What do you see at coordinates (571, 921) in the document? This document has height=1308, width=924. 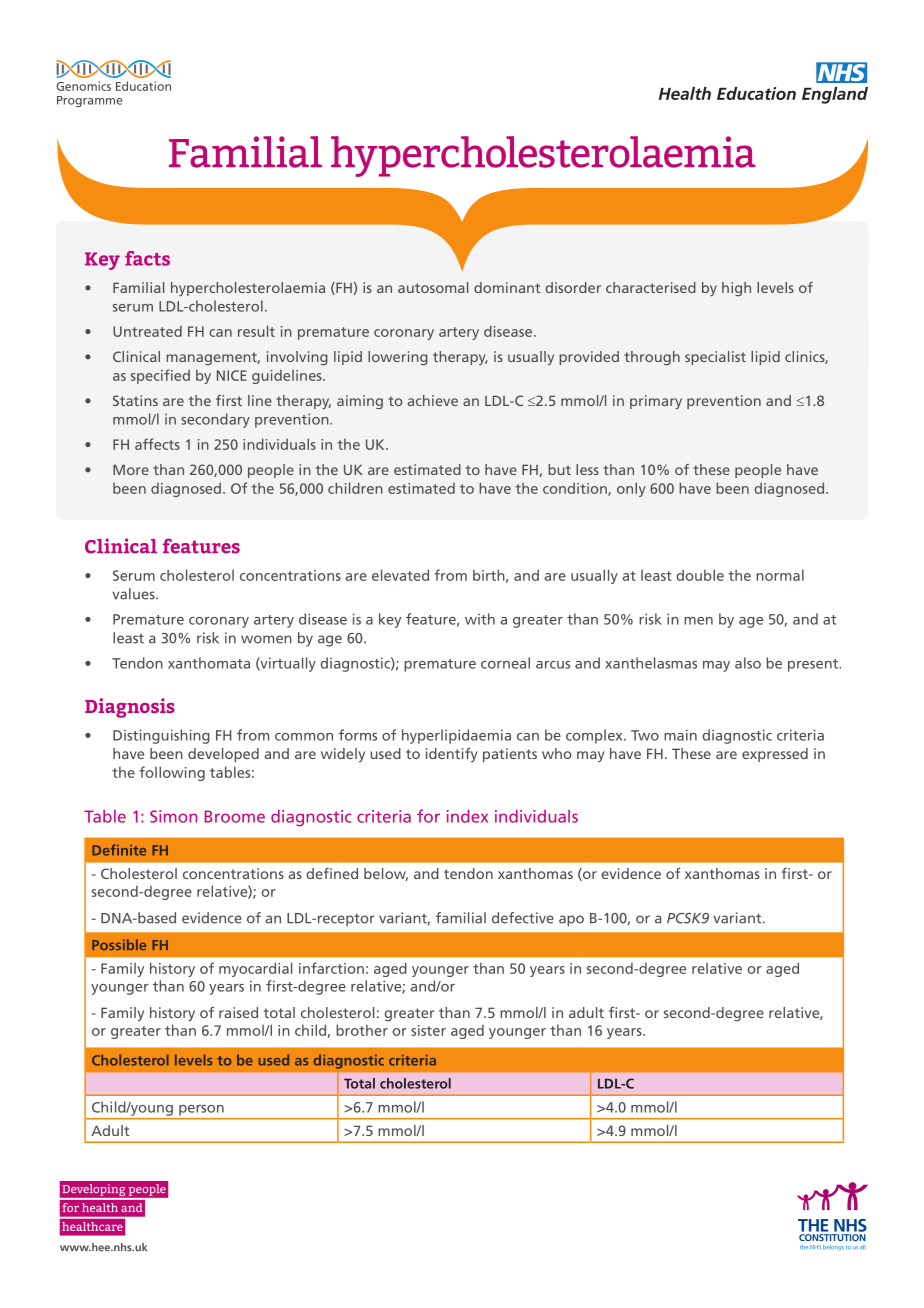 I see `apo` at bounding box center [571, 921].
